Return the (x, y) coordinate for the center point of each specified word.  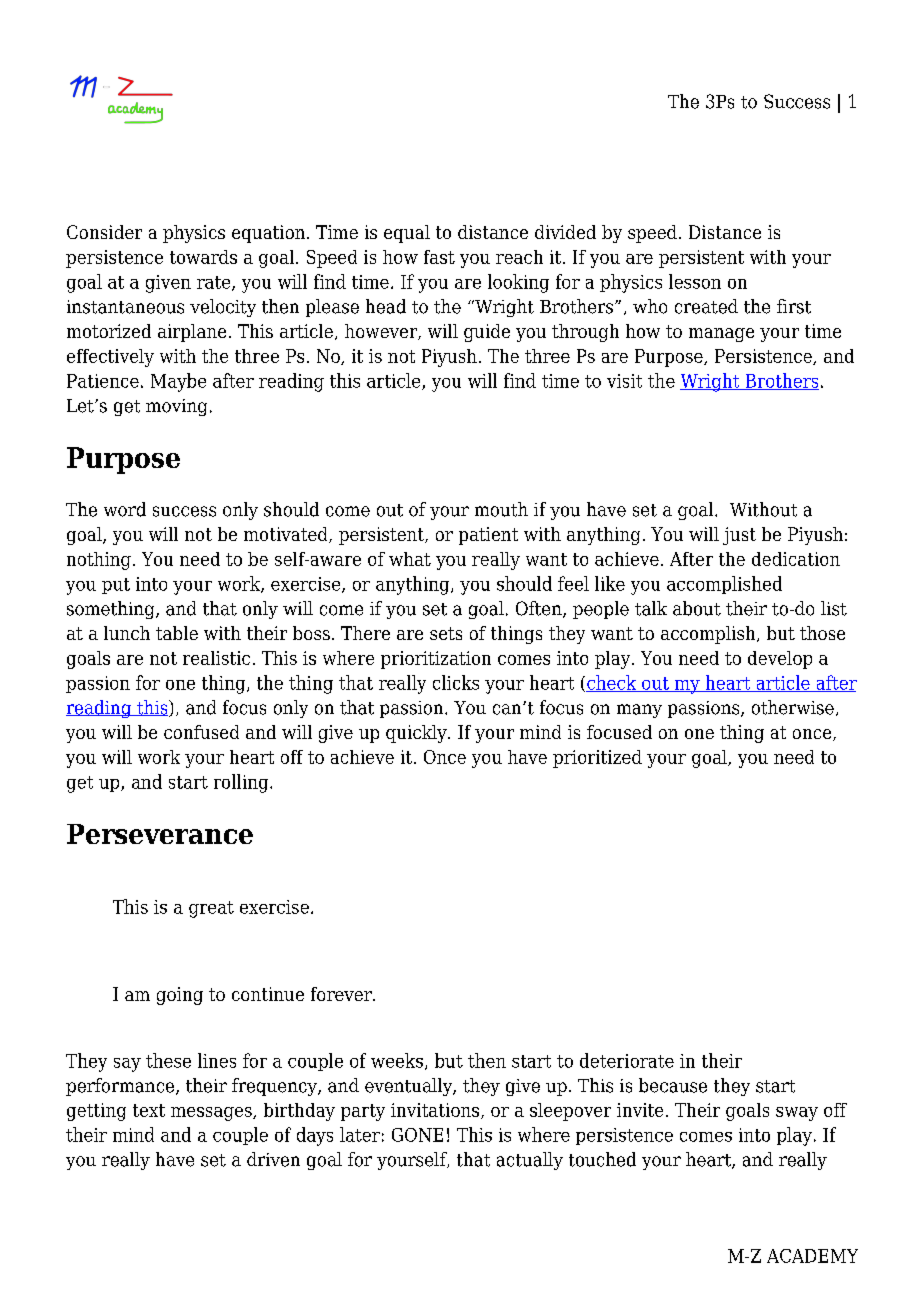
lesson (695, 281)
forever (342, 994)
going (180, 996)
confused (201, 732)
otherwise (793, 707)
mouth (501, 509)
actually (530, 1161)
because (673, 1085)
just (739, 536)
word (125, 509)
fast (439, 257)
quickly (417, 734)
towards (203, 257)
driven (273, 1159)
